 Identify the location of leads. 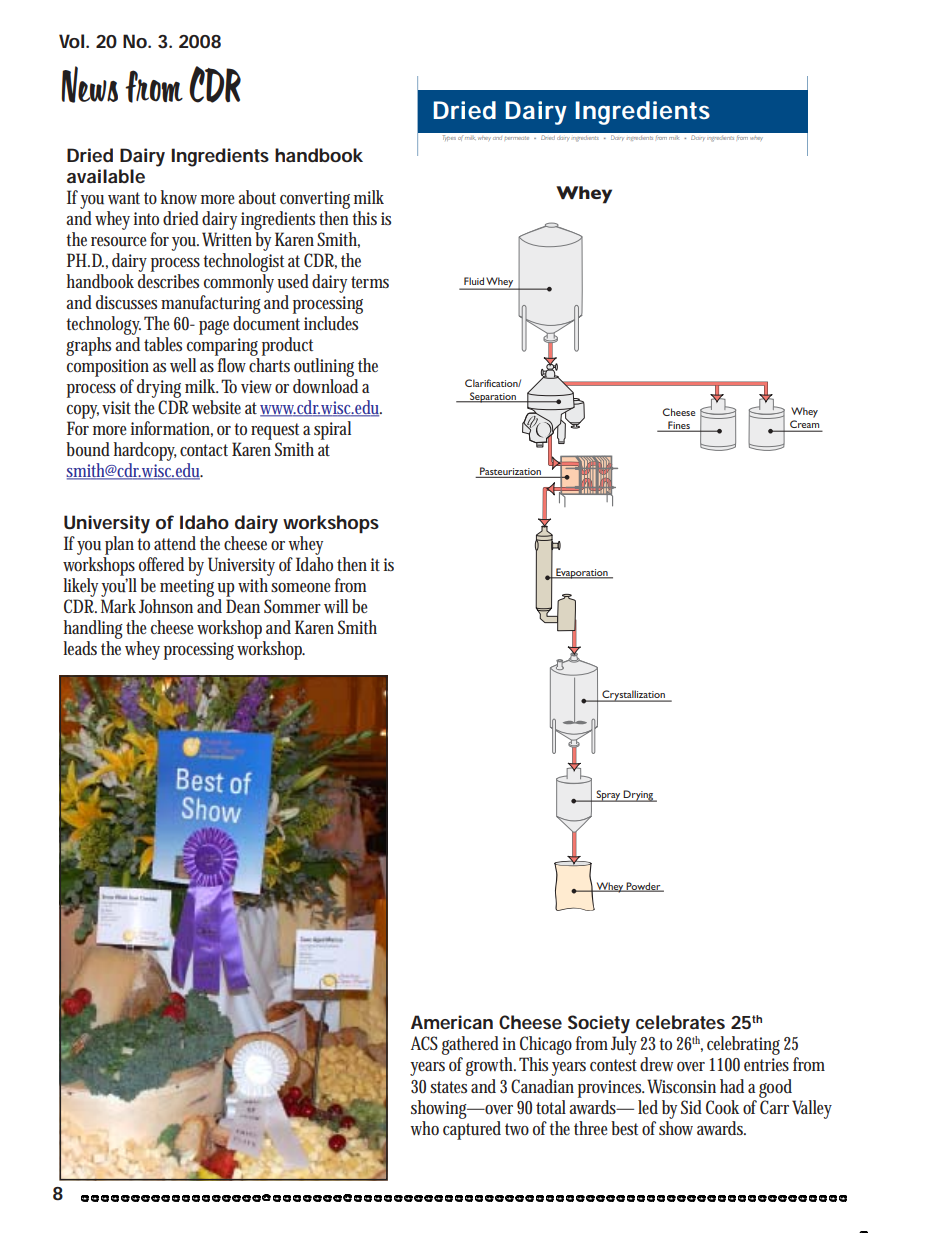
(80, 648).
